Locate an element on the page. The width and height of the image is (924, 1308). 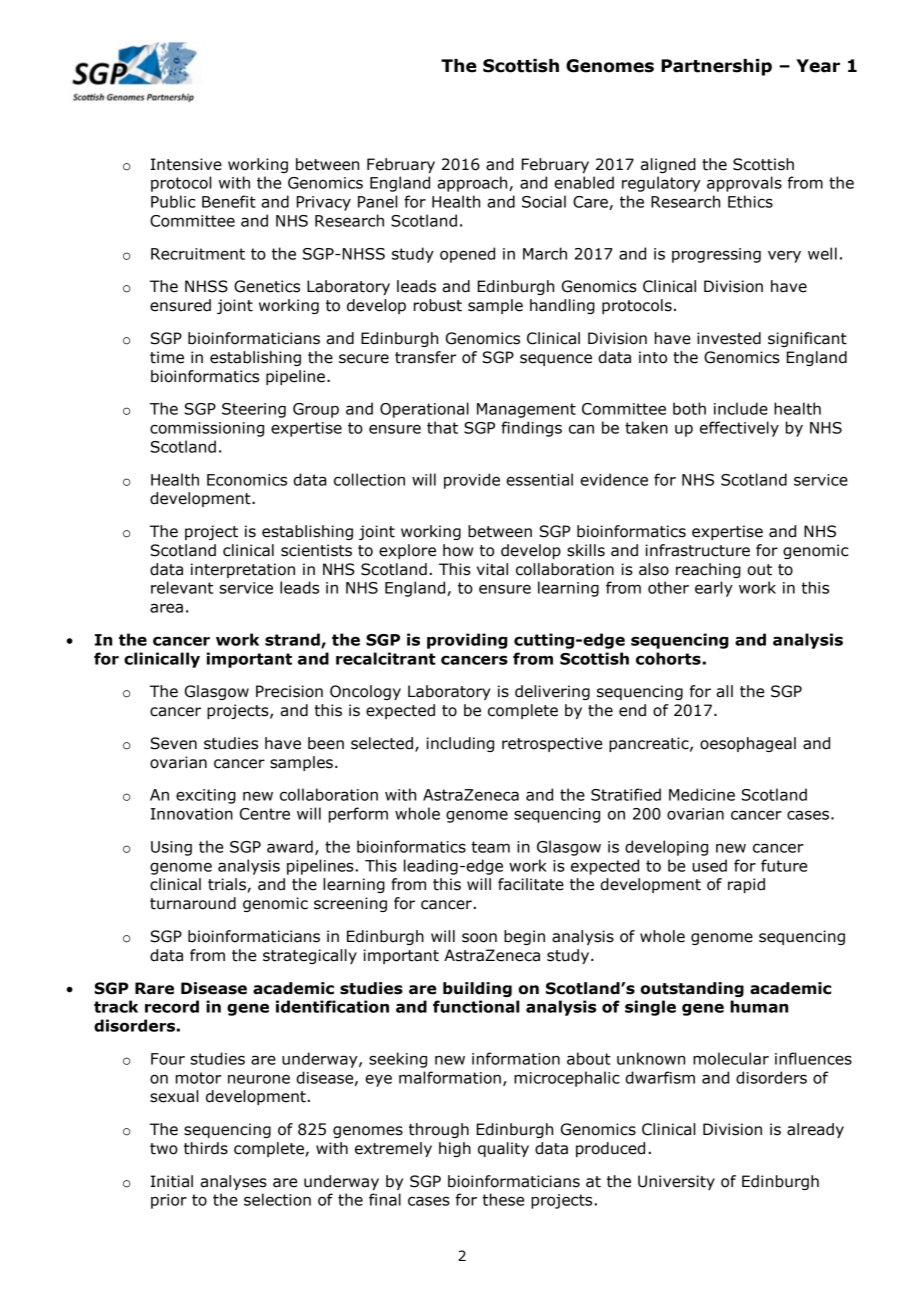
high is located at coordinates (455, 1149).
